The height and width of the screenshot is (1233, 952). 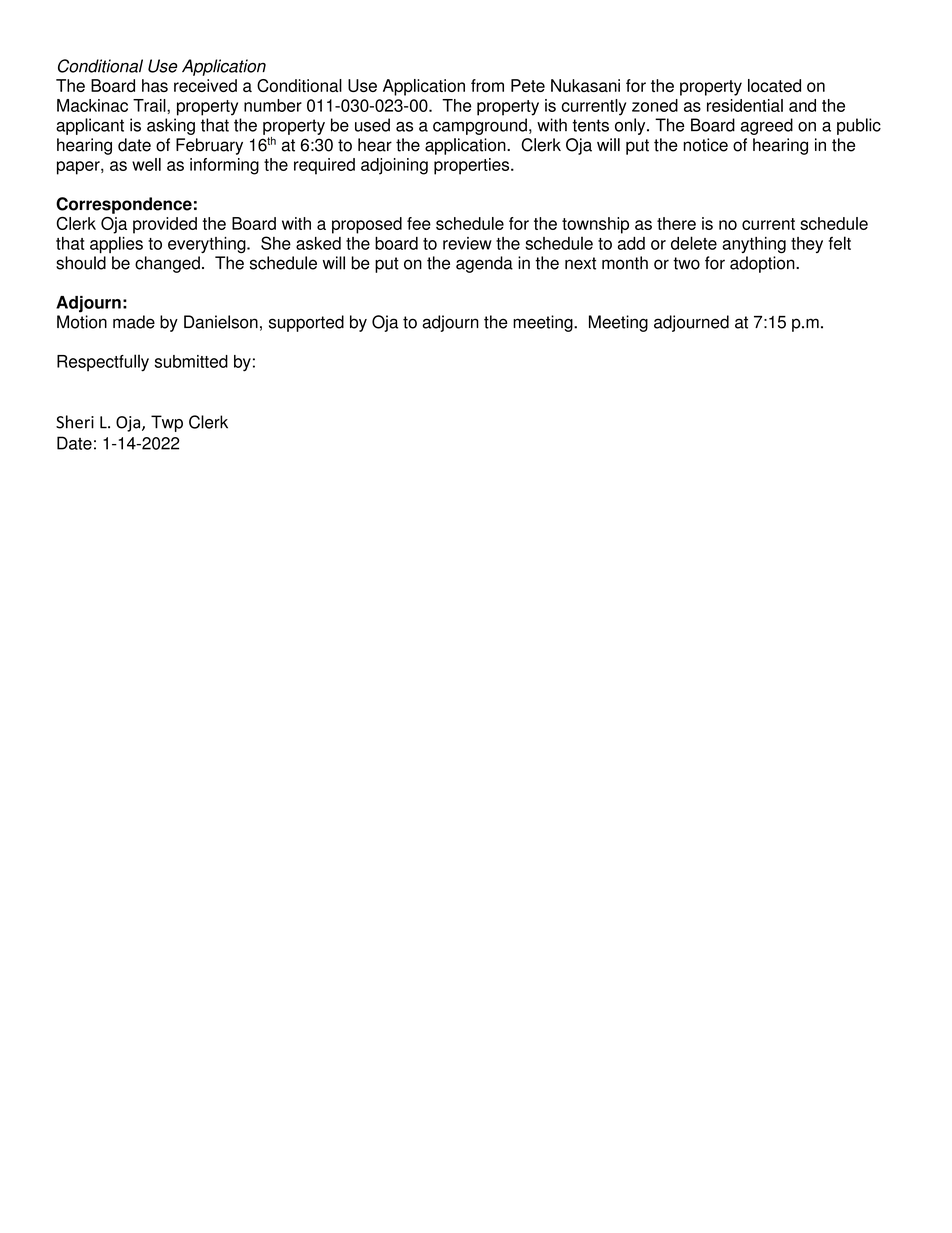 I want to click on Twp, so click(x=167, y=423).
